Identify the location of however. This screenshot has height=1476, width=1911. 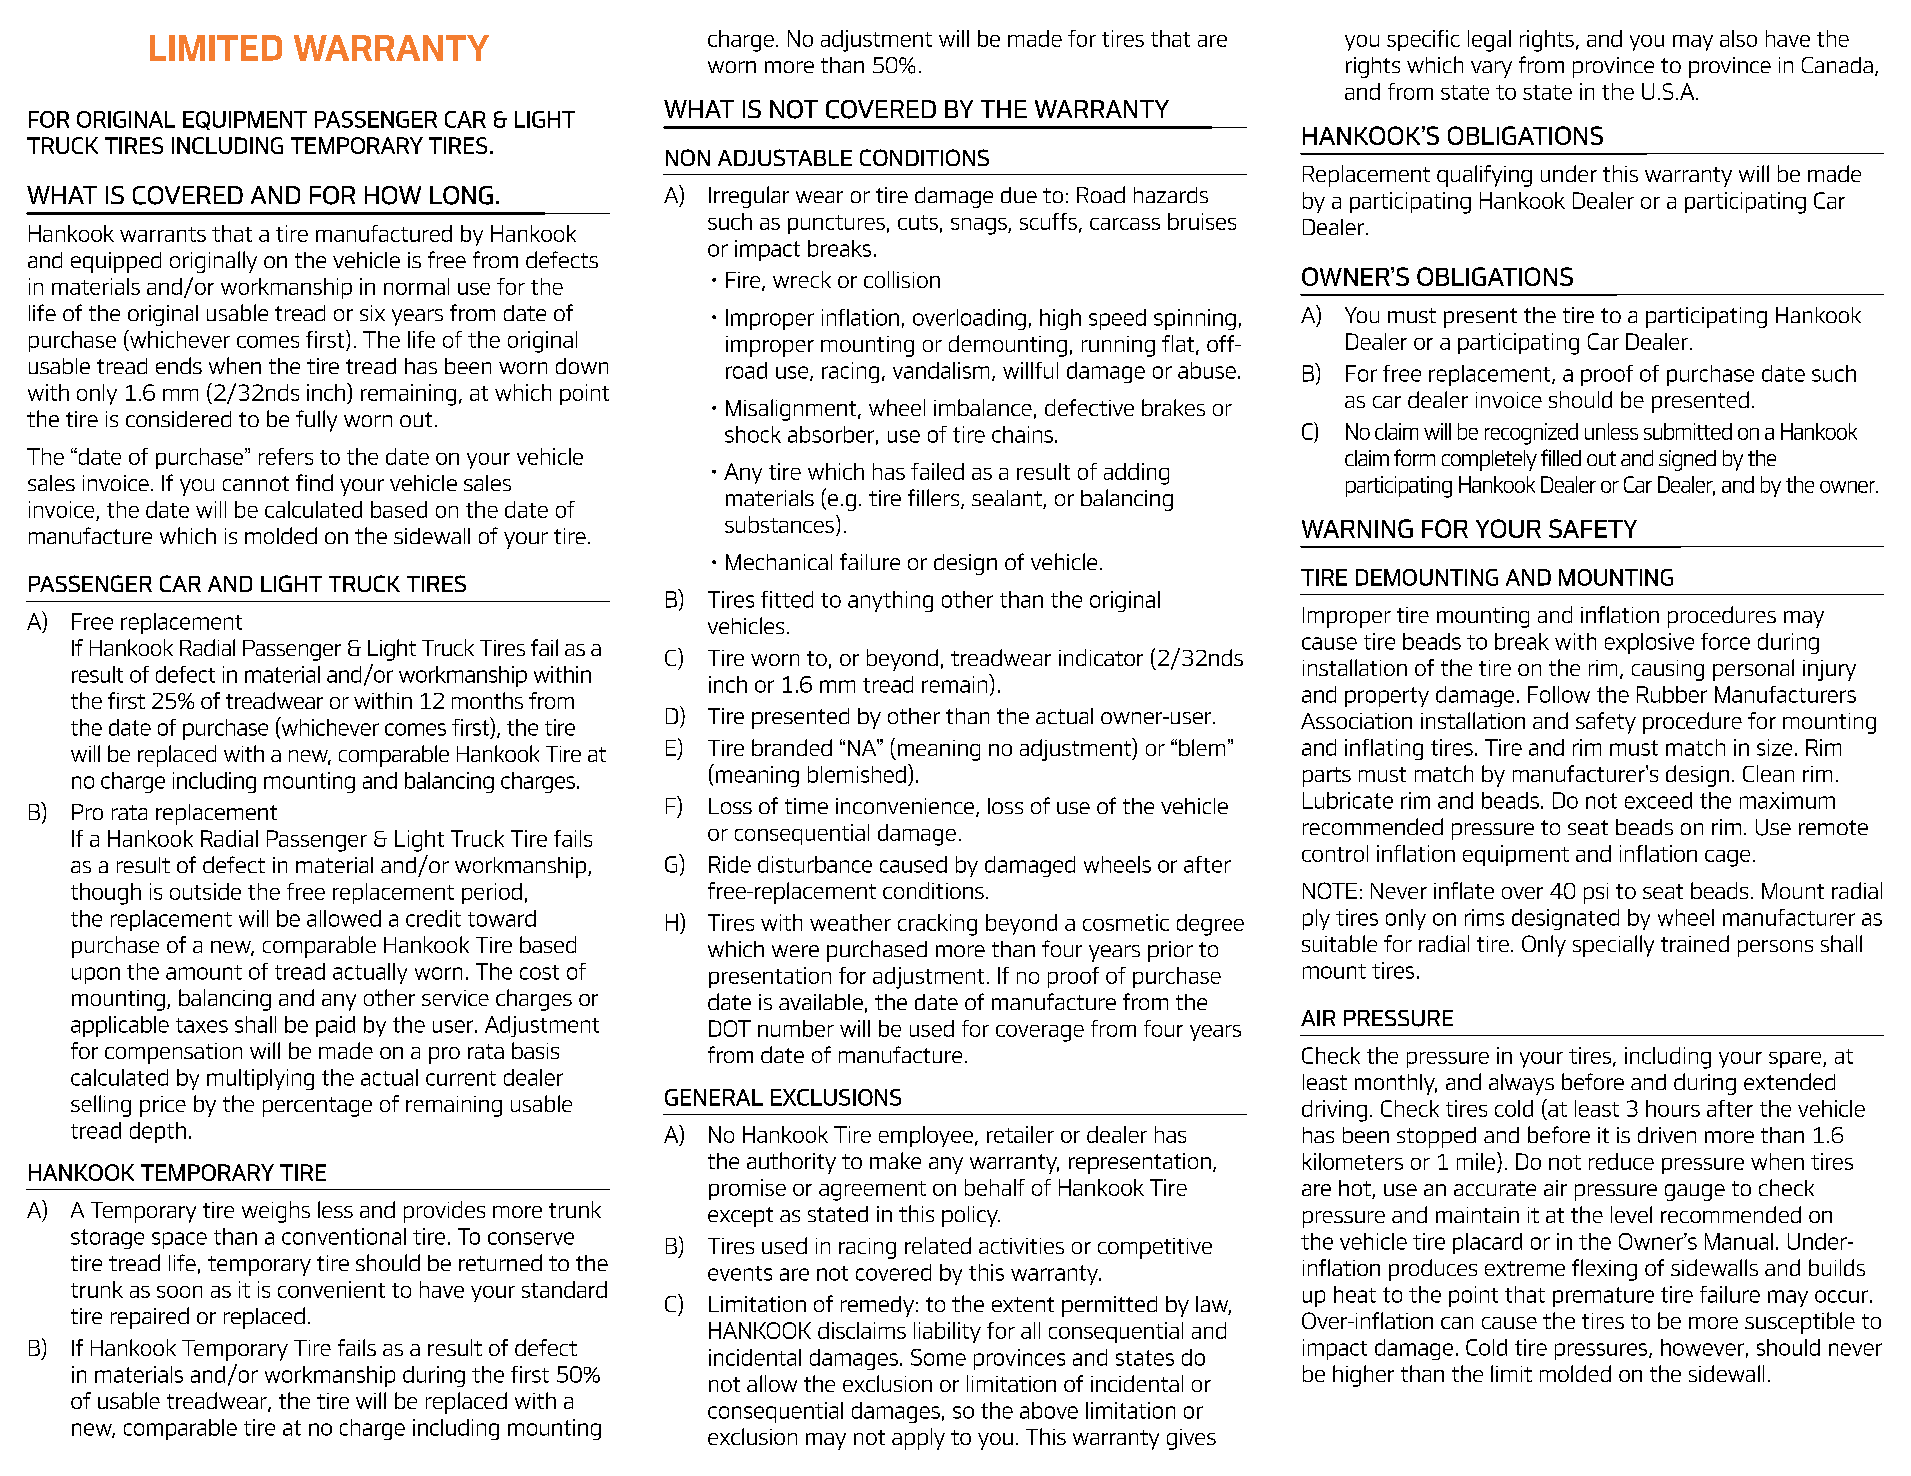
(1702, 1347).
